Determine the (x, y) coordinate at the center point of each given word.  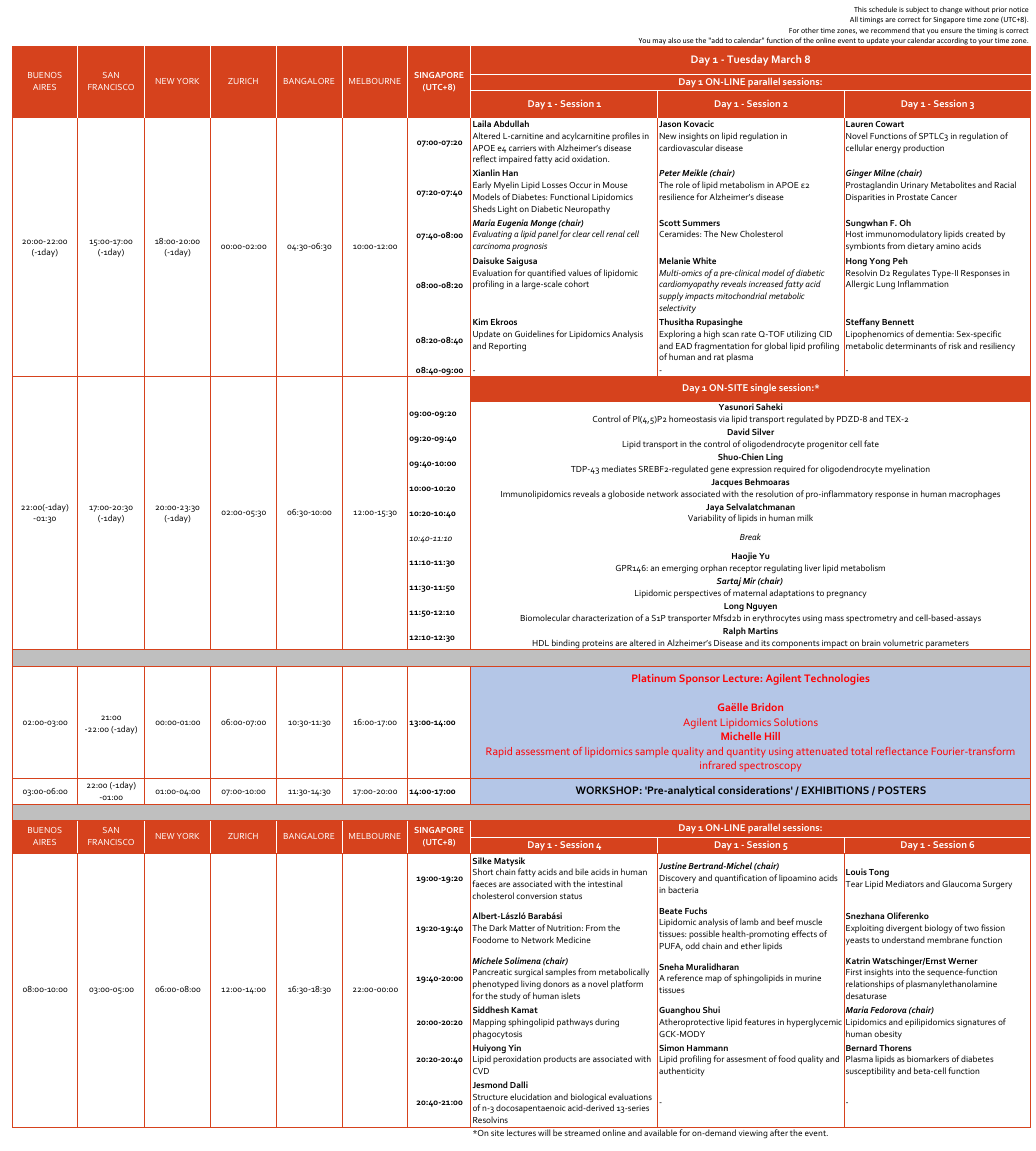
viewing (753, 1134)
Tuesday (747, 60)
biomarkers (928, 1058)
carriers (522, 148)
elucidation (531, 1096)
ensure (951, 31)
